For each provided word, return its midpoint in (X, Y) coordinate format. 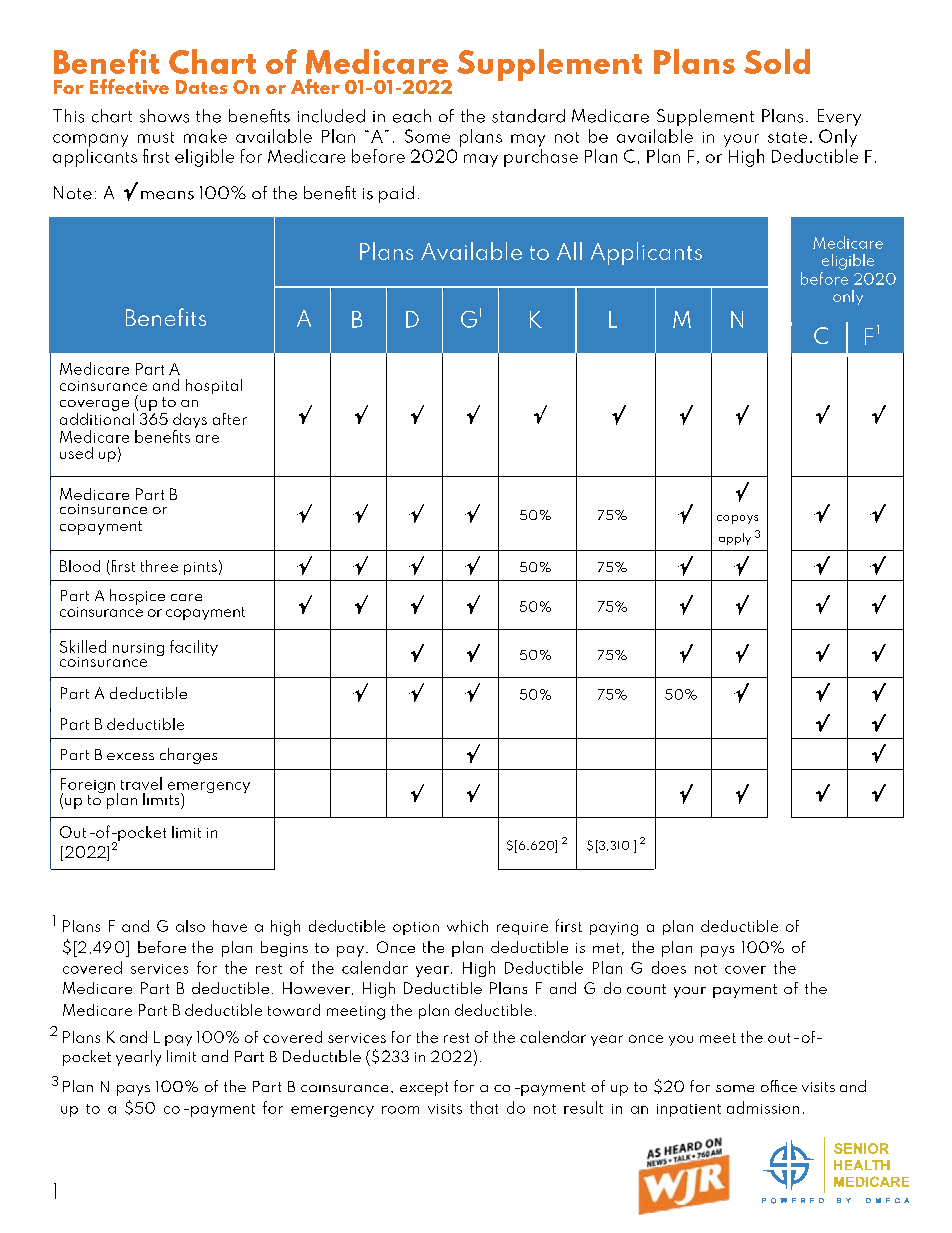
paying (614, 929)
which (467, 926)
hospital (214, 386)
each (412, 116)
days (190, 422)
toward (294, 1010)
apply (735, 539)
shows (164, 116)
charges (188, 756)
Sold (777, 61)
